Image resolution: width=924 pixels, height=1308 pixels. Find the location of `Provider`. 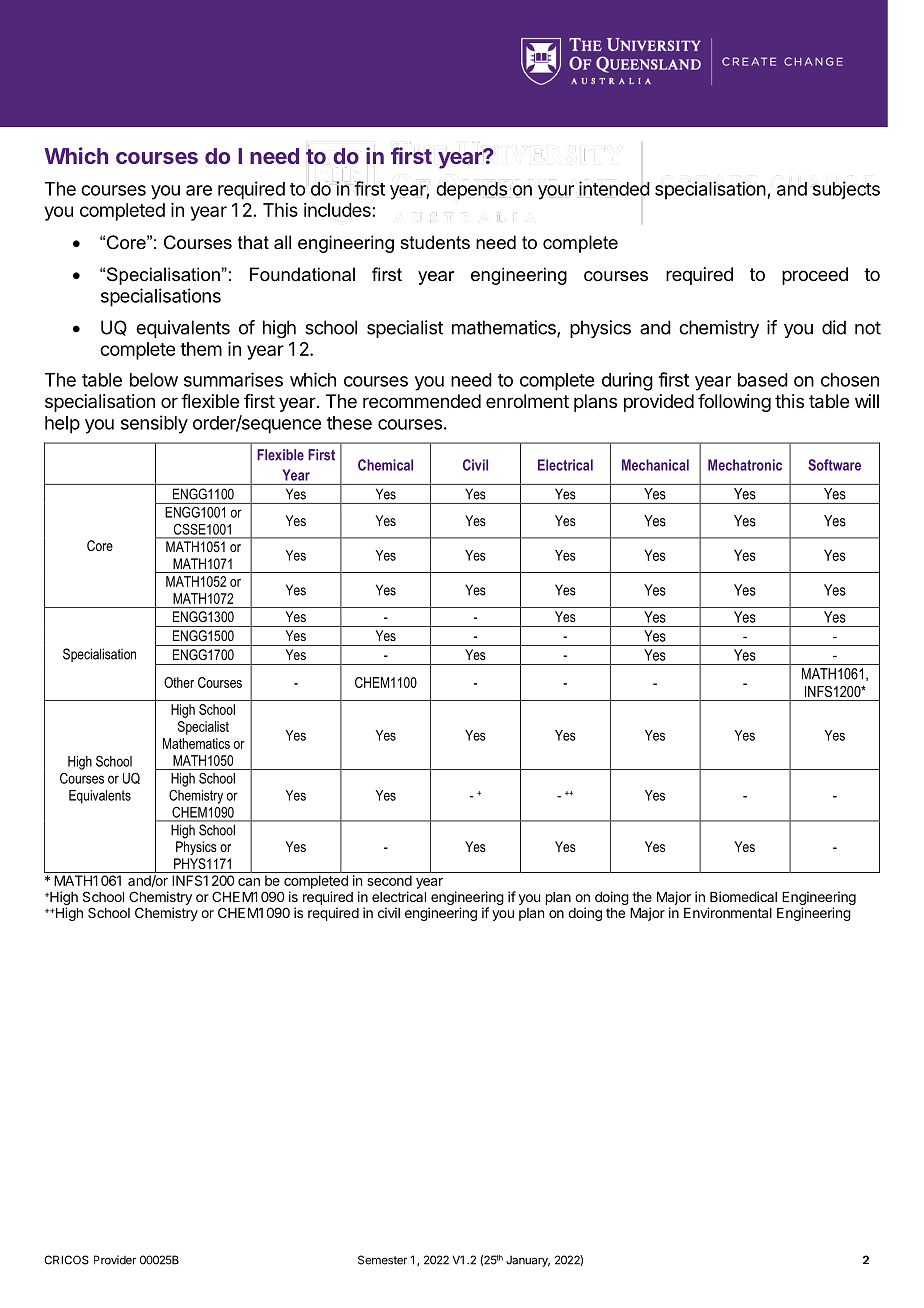

Provider is located at coordinates (115, 1260).
